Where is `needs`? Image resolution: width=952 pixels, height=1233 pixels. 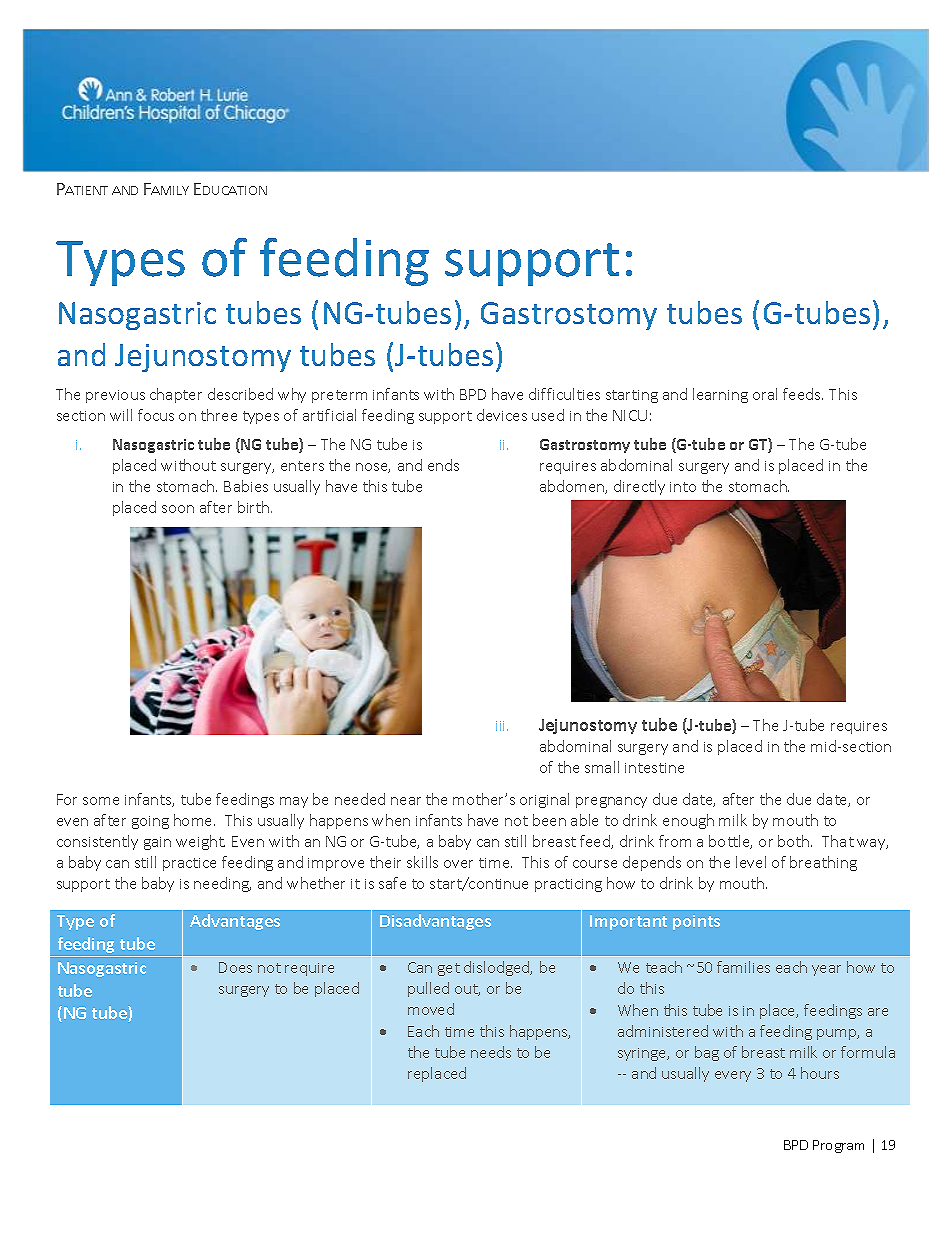 needs is located at coordinates (491, 1052).
